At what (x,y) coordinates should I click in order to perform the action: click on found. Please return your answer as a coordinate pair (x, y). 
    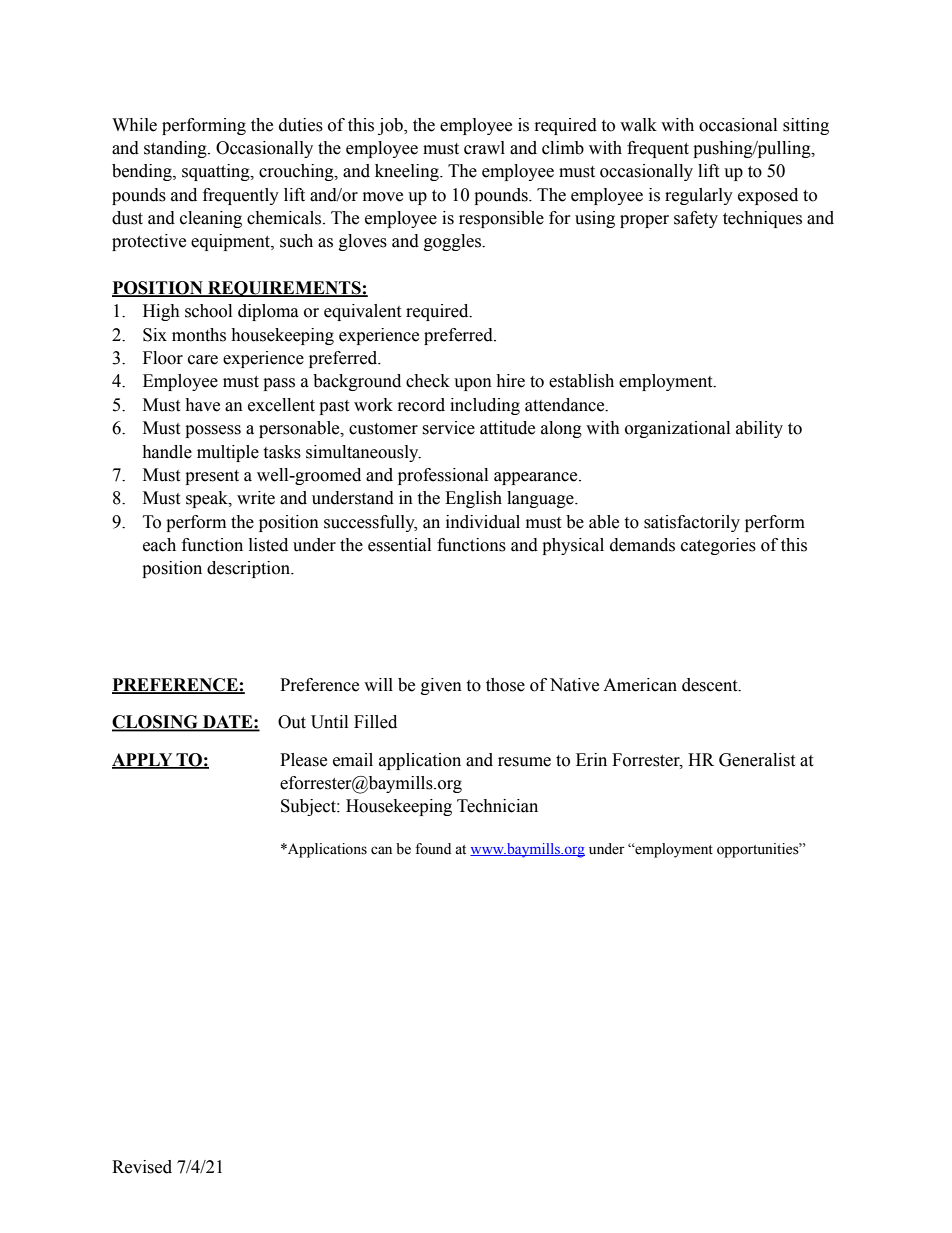
    Looking at the image, I should click on (433, 849).
